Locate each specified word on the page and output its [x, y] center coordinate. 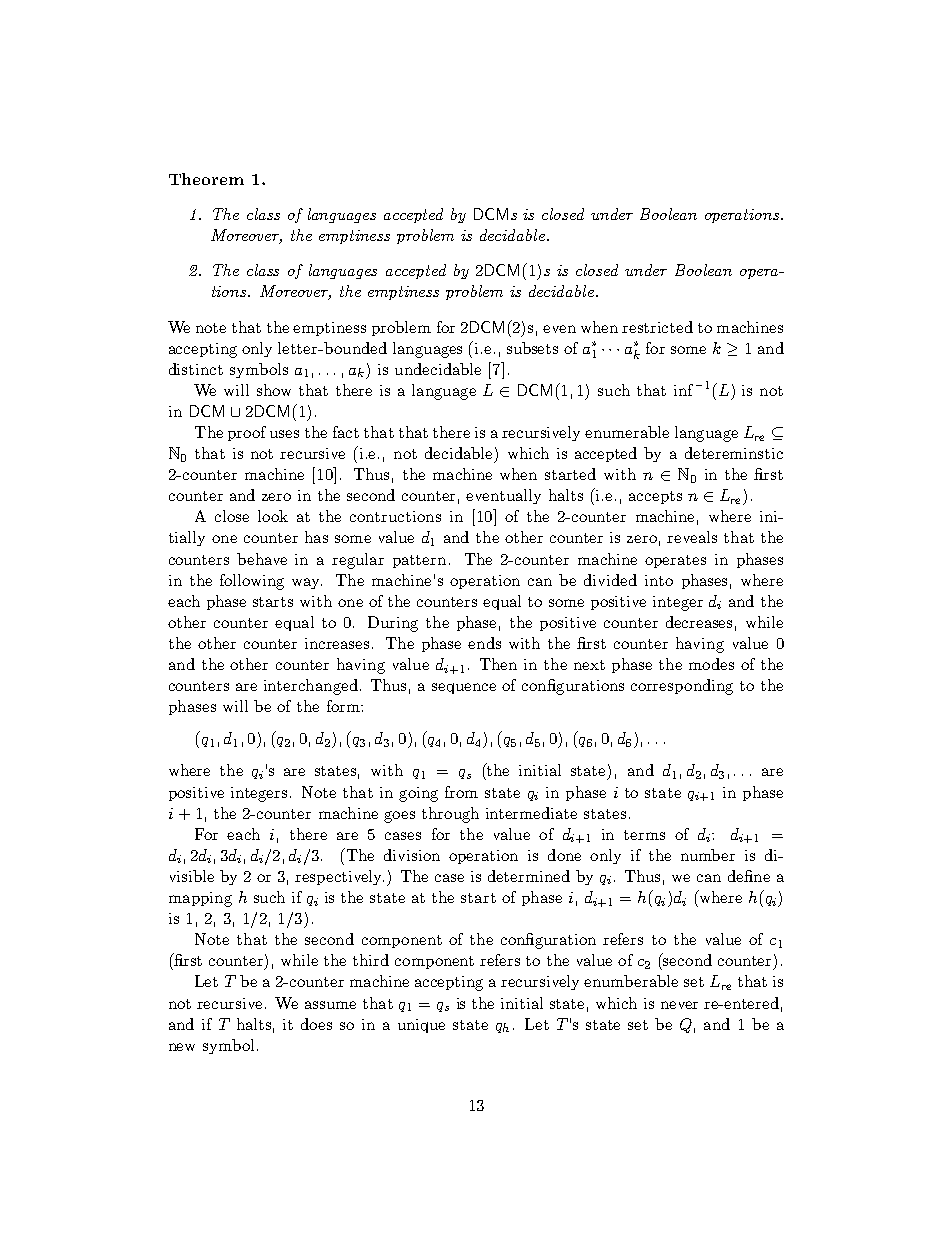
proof [247, 433]
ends [484, 643]
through [450, 815]
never [679, 1005]
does [316, 1024]
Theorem [206, 179]
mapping [200, 899]
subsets [532, 348]
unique [421, 1026]
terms [644, 835]
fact [346, 432]
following [252, 582]
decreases [699, 622]
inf [683, 390]
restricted [657, 327]
